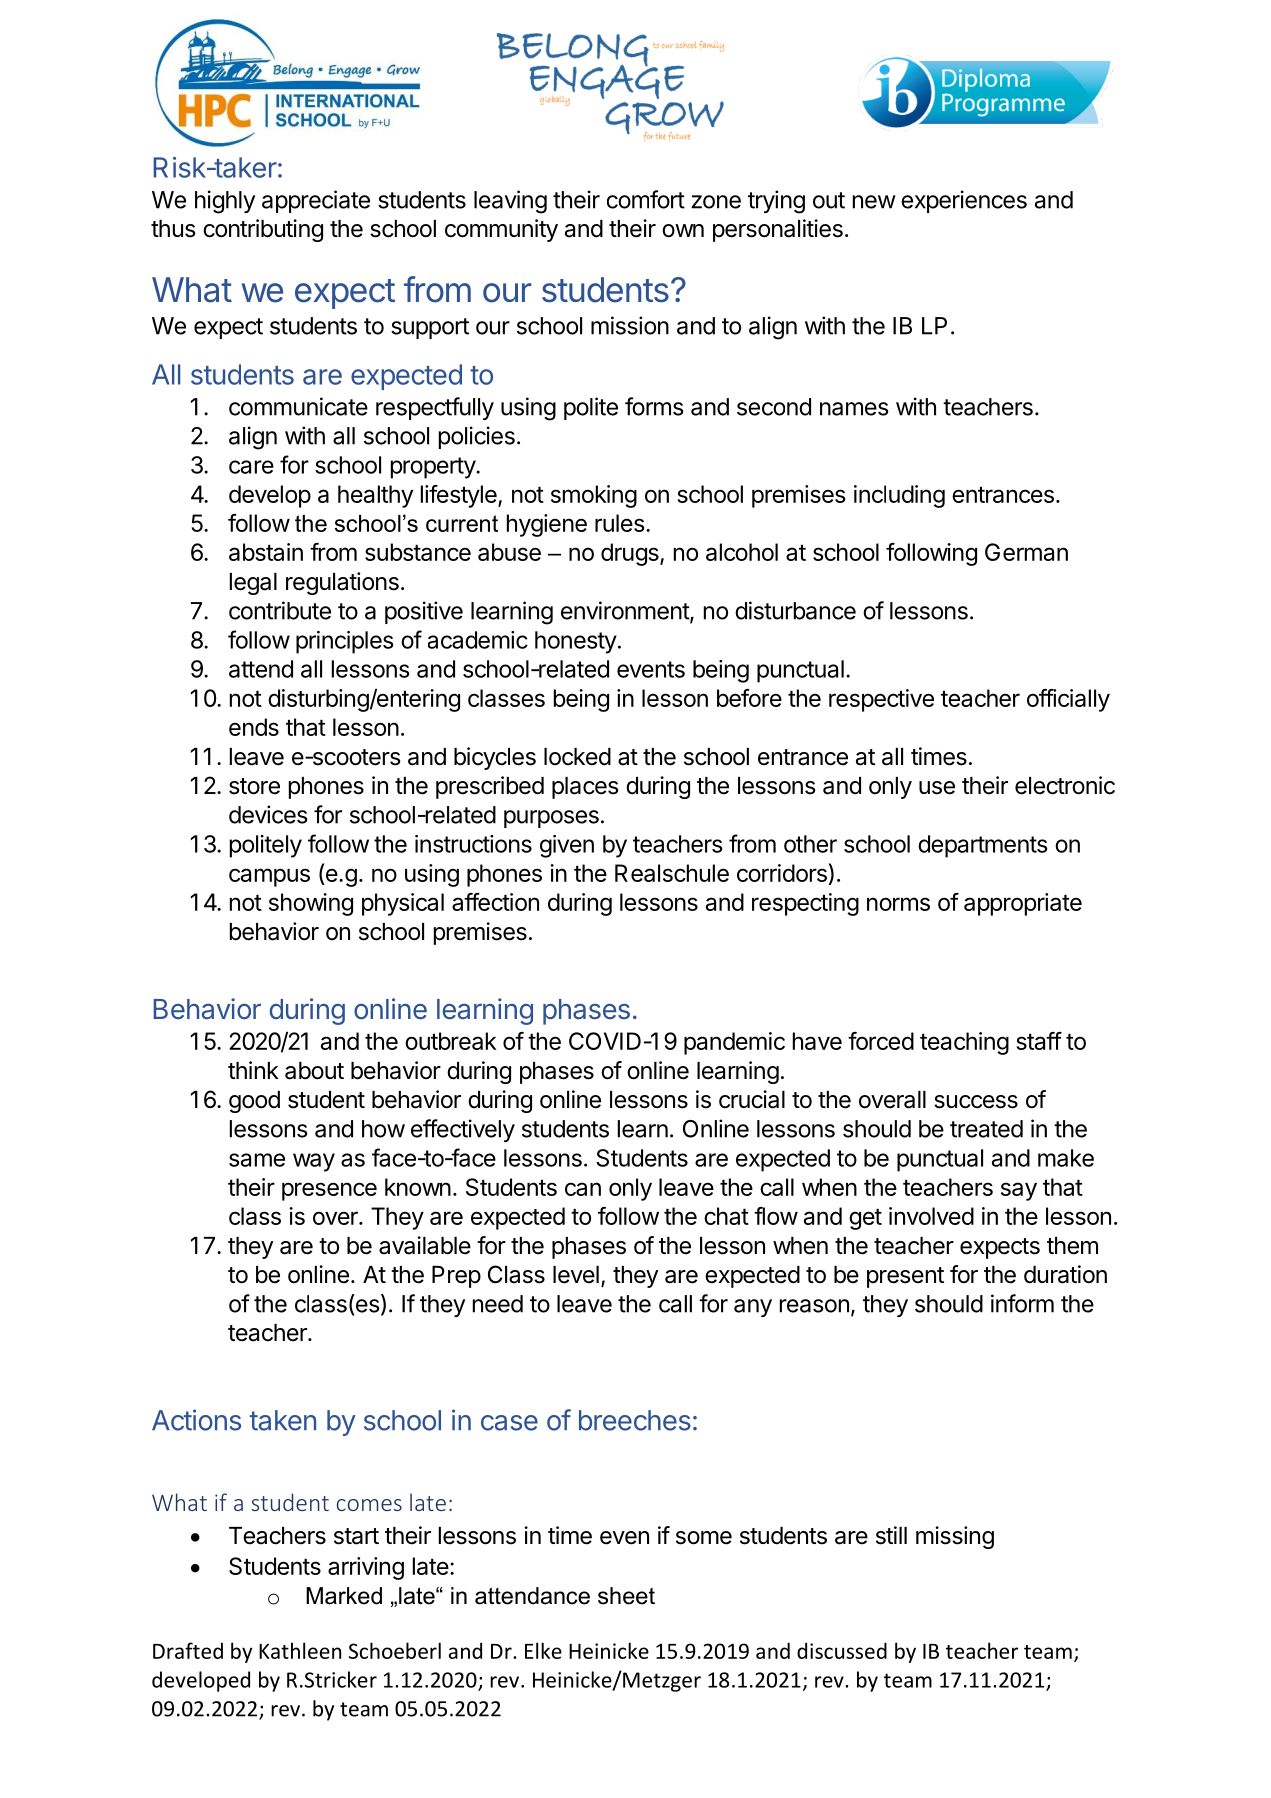 The image size is (1271, 1798). What do you see at coordinates (964, 201) in the document?
I see `experiences` at bounding box center [964, 201].
